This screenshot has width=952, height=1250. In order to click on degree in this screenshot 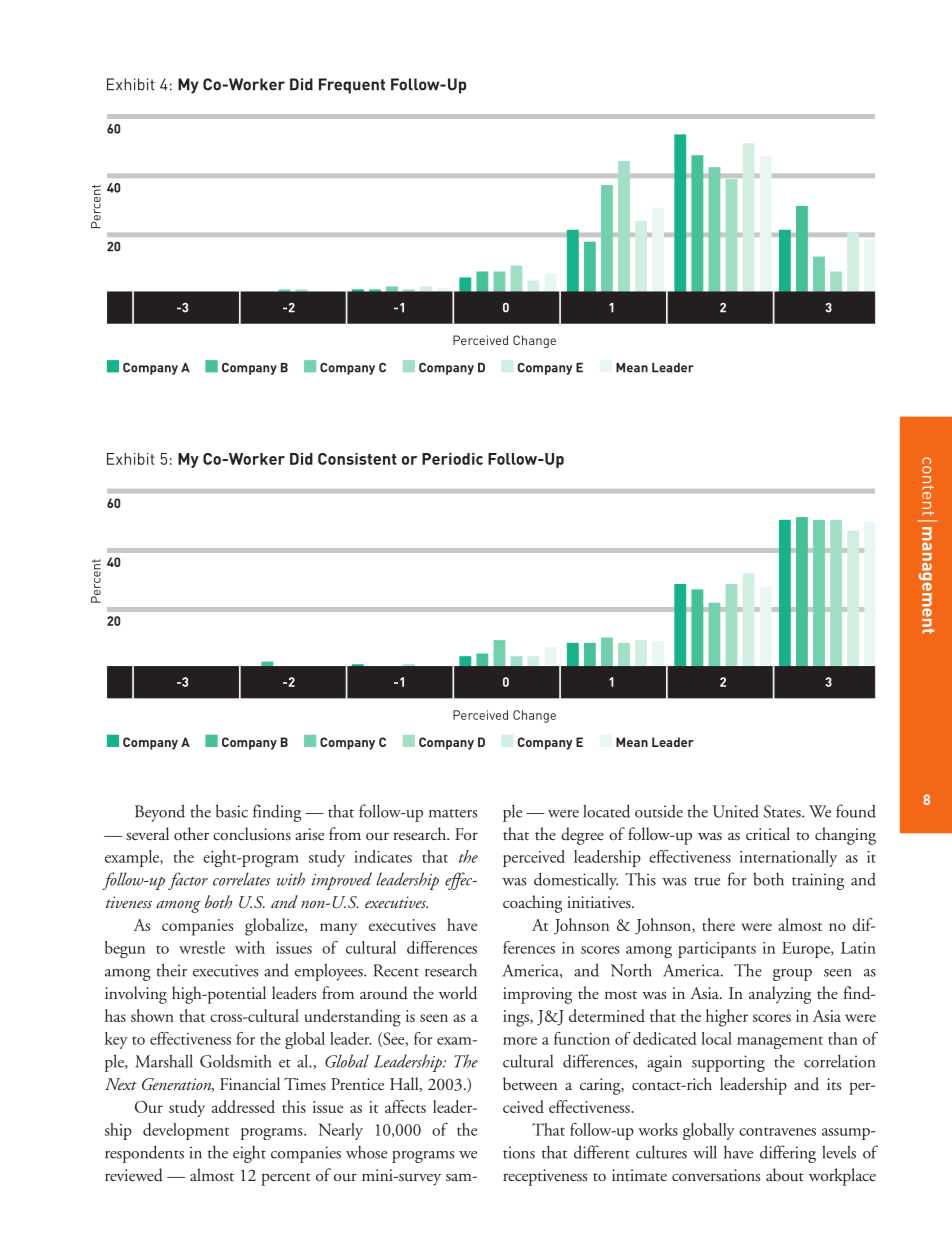, I will do `click(582, 836)`.
